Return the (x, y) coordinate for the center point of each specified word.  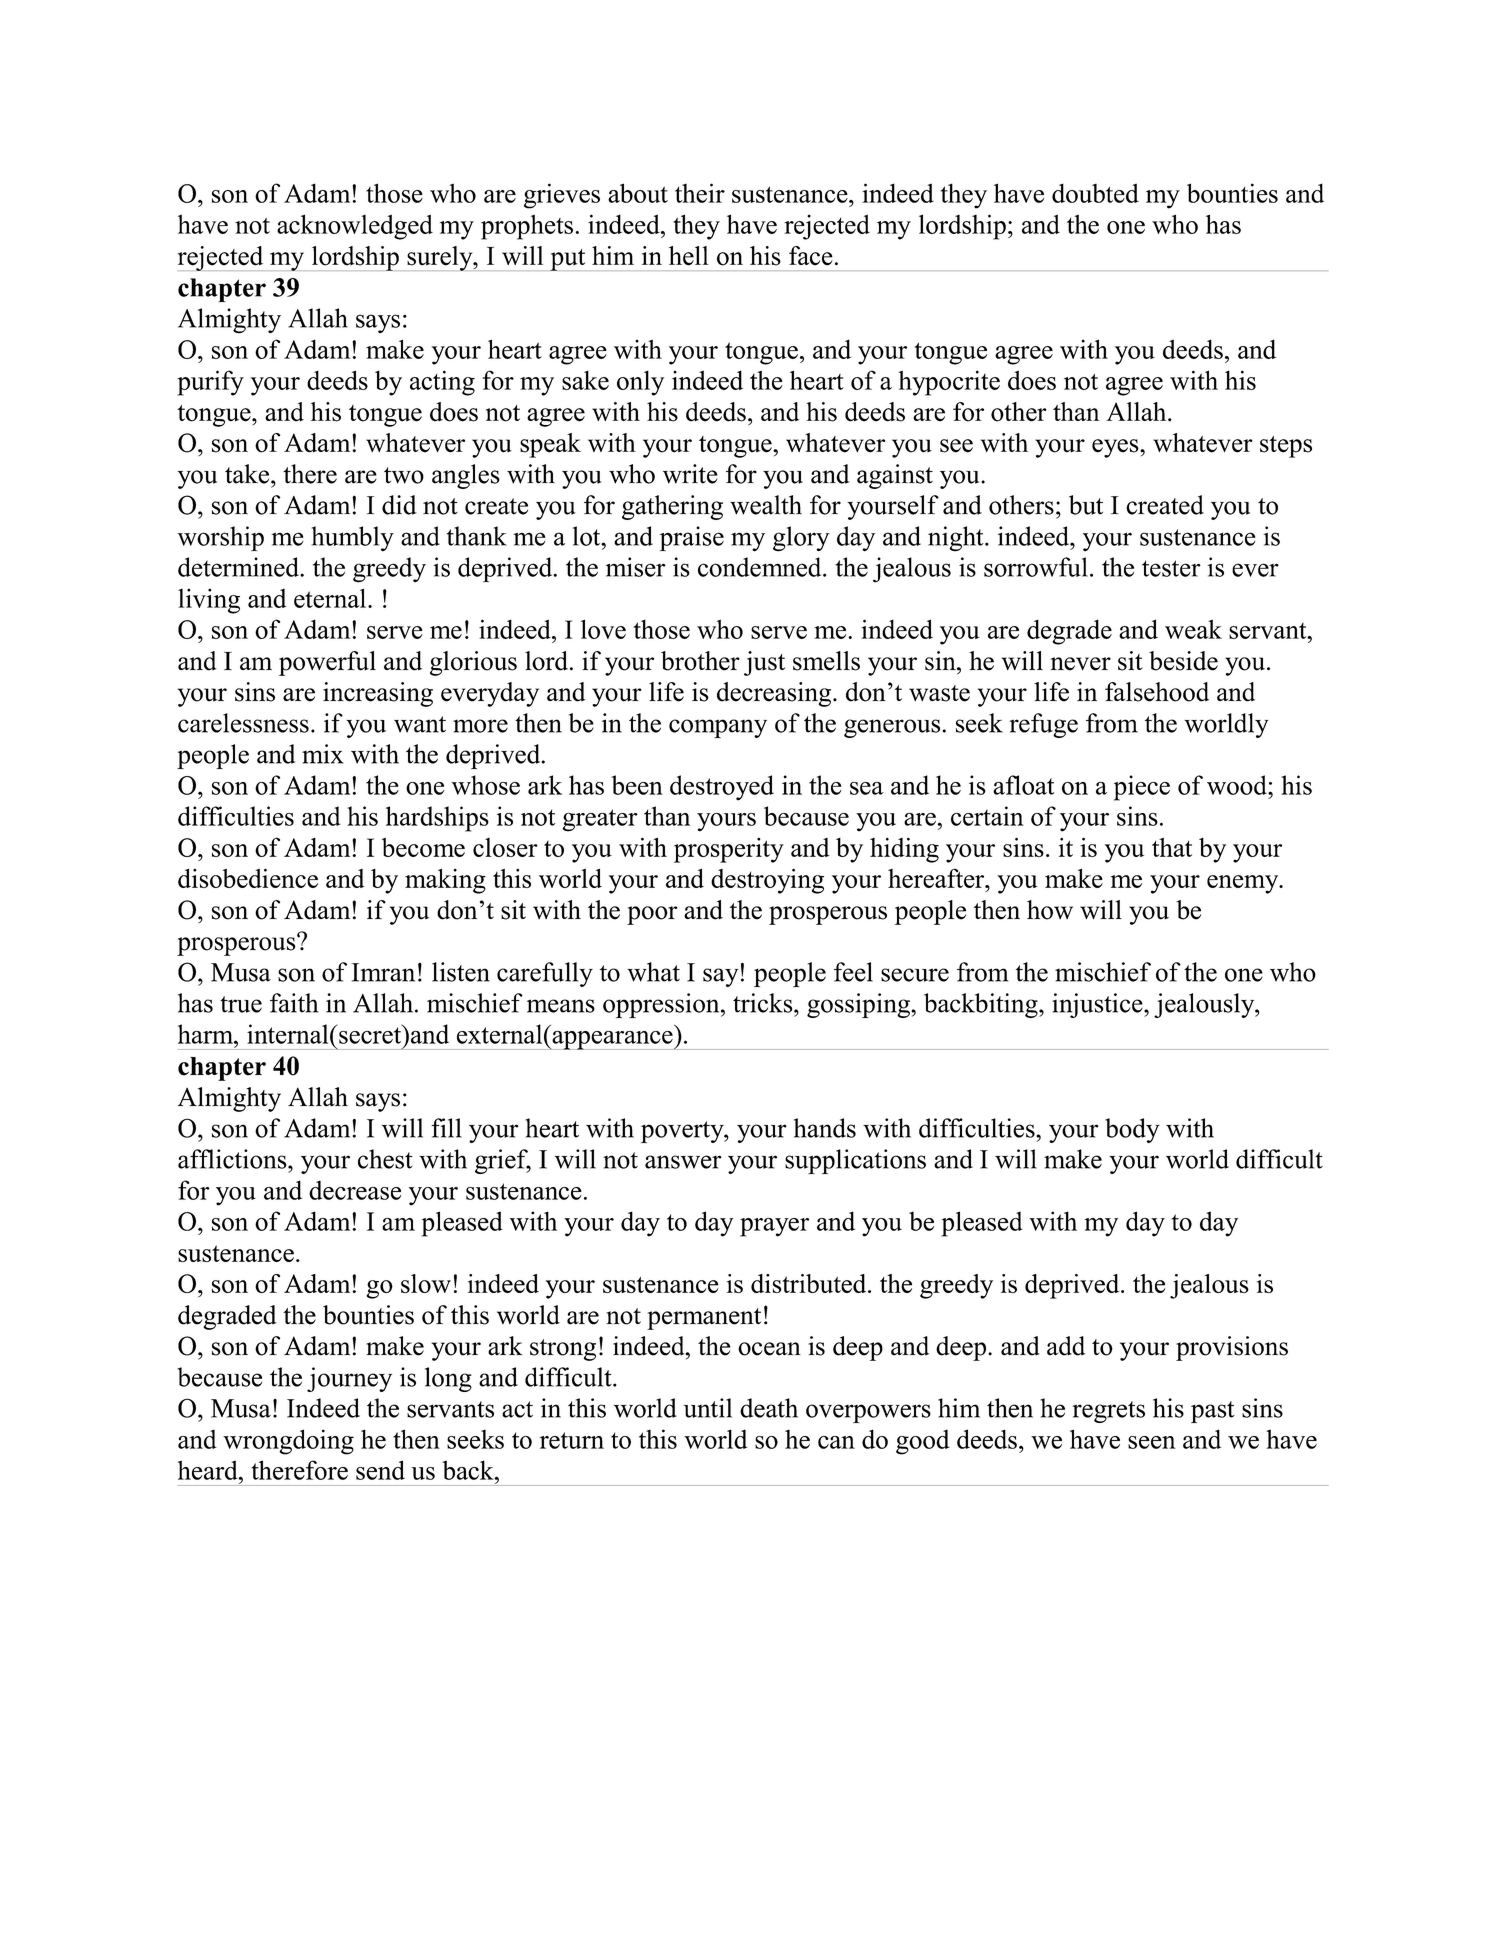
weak (1193, 629)
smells (826, 661)
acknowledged (355, 227)
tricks (764, 1003)
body (1132, 1130)
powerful (327, 663)
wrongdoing (288, 1442)
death (769, 1408)
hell (689, 256)
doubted (1095, 193)
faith (294, 1003)
